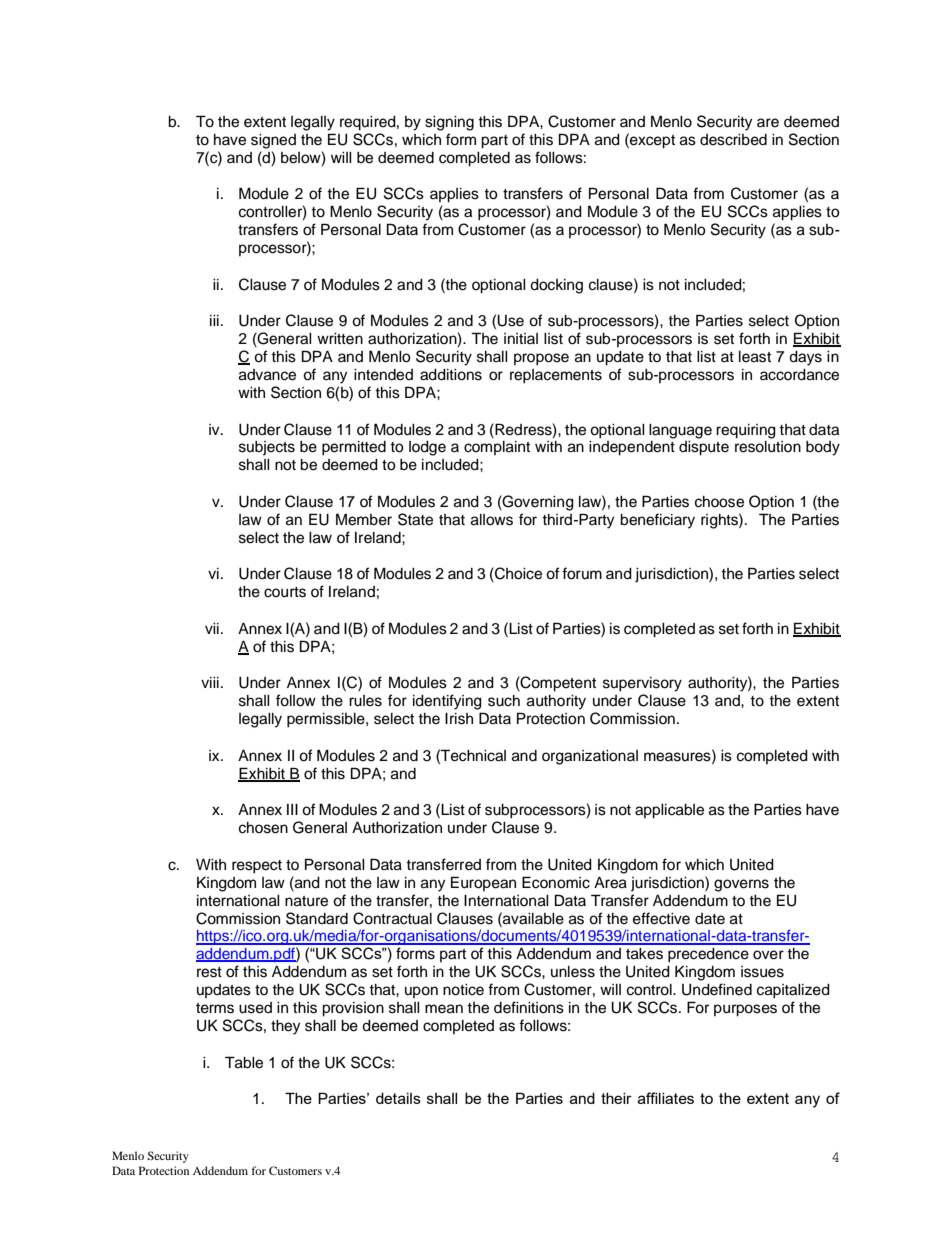 This screenshot has height=1233, width=952. What do you see at coordinates (364, 519) in the screenshot?
I see `Member` at bounding box center [364, 519].
